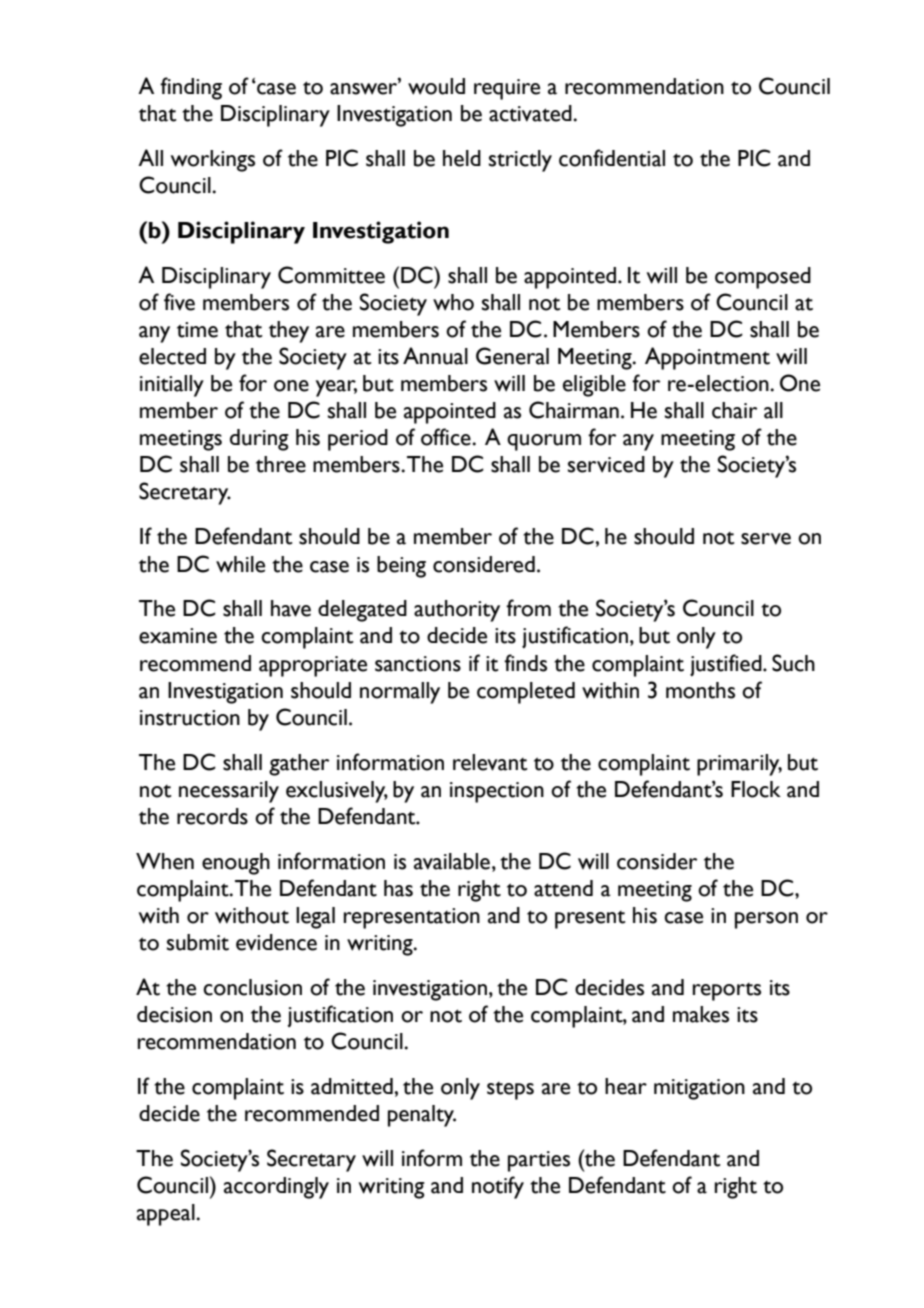  What do you see at coordinates (525, 663) in the document?
I see `finds` at bounding box center [525, 663].
